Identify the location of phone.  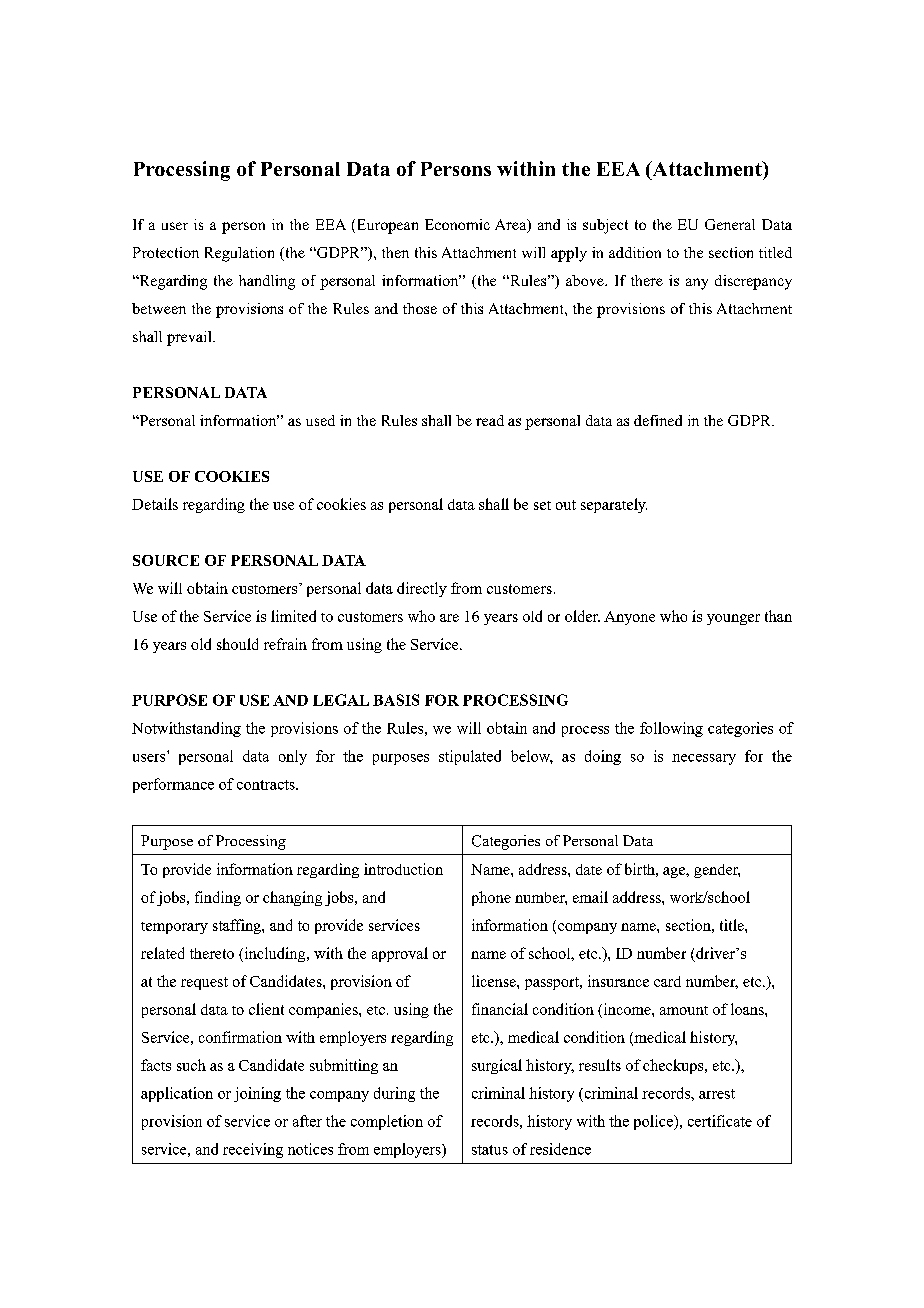
(491, 898).
